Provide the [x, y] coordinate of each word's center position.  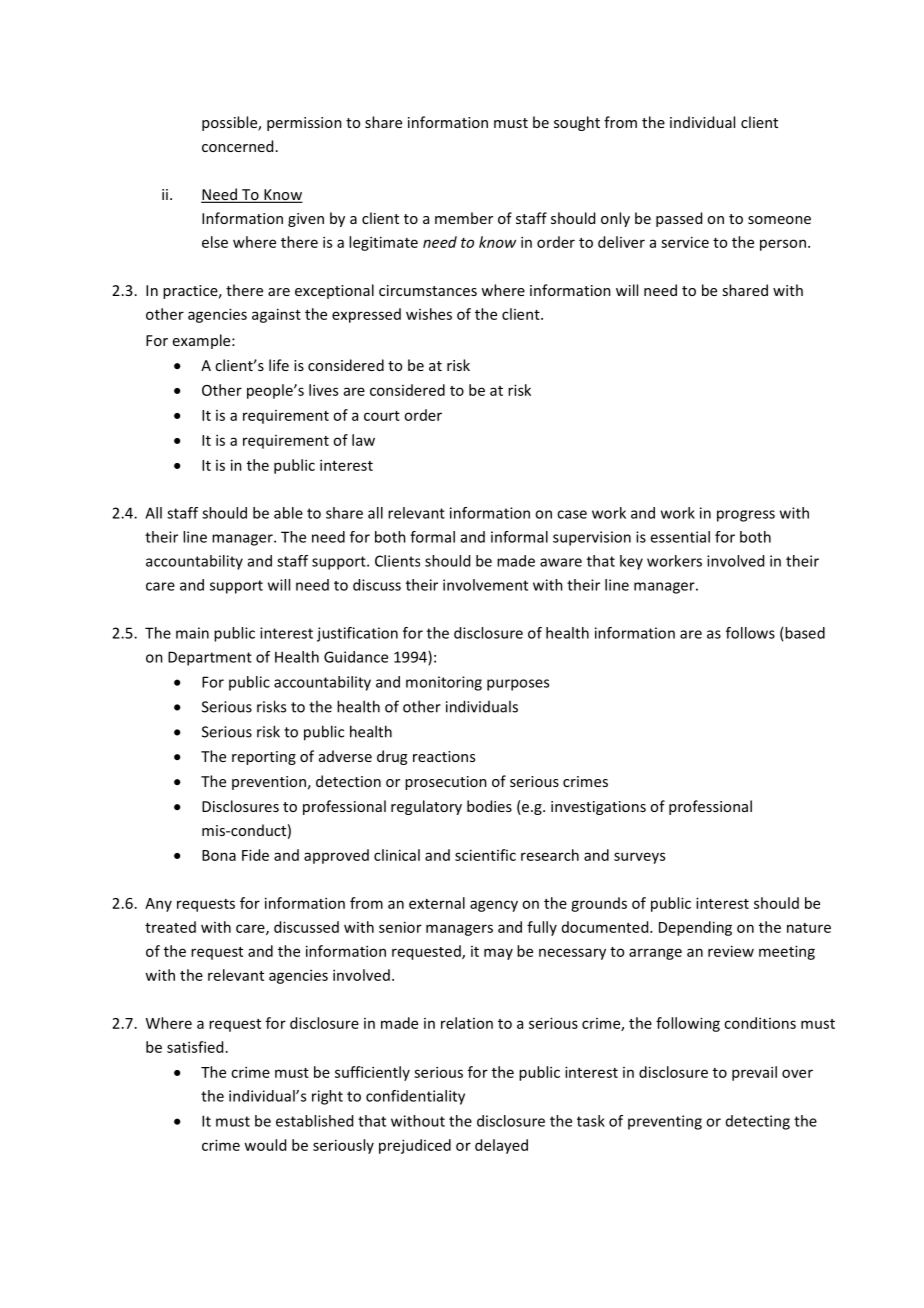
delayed [501, 1146]
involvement [485, 585]
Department [210, 658]
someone [779, 220]
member [464, 218]
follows [750, 633]
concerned [237, 146]
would [265, 1145]
